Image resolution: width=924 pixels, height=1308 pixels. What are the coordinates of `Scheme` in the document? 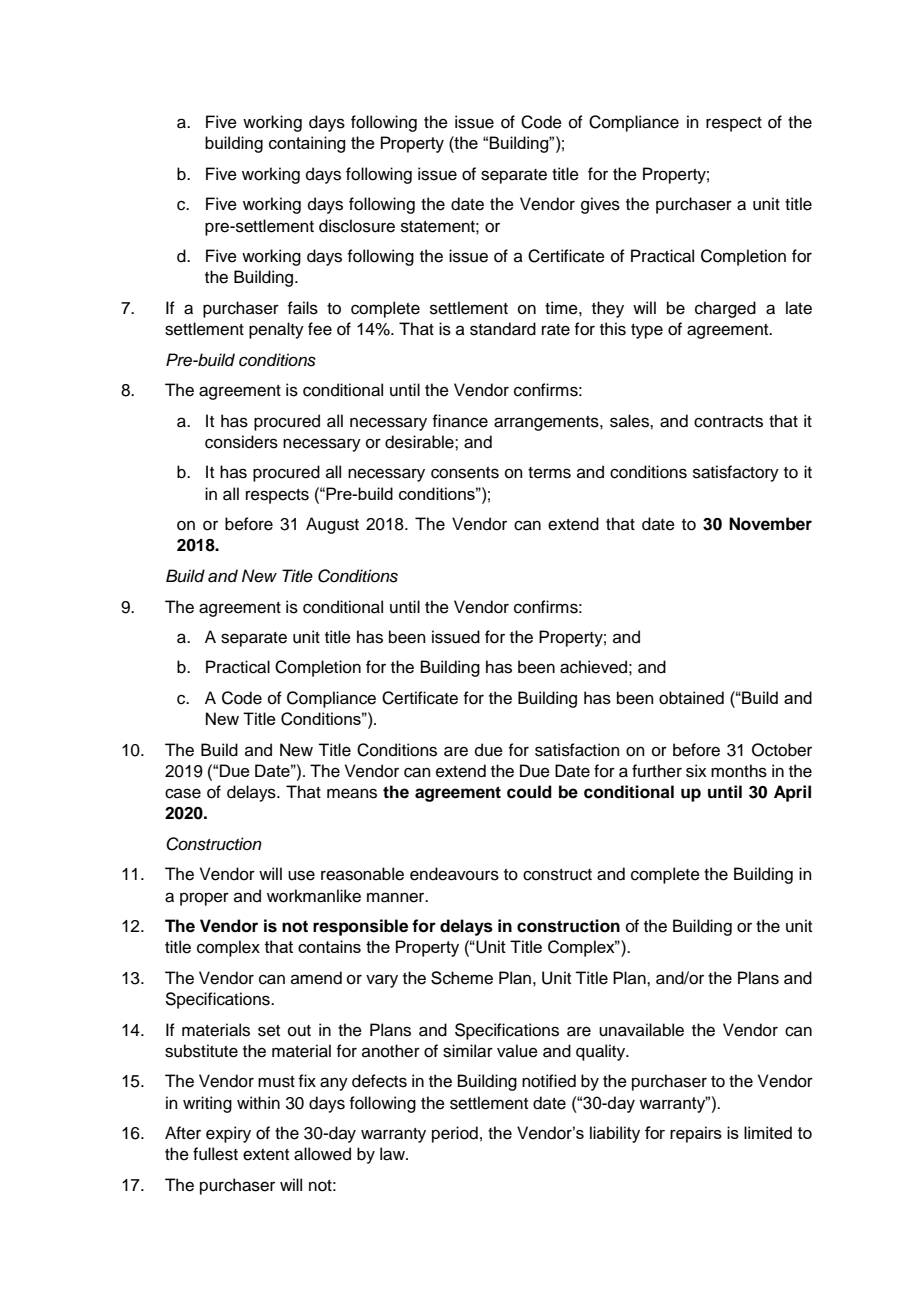 It's located at (462, 978).
